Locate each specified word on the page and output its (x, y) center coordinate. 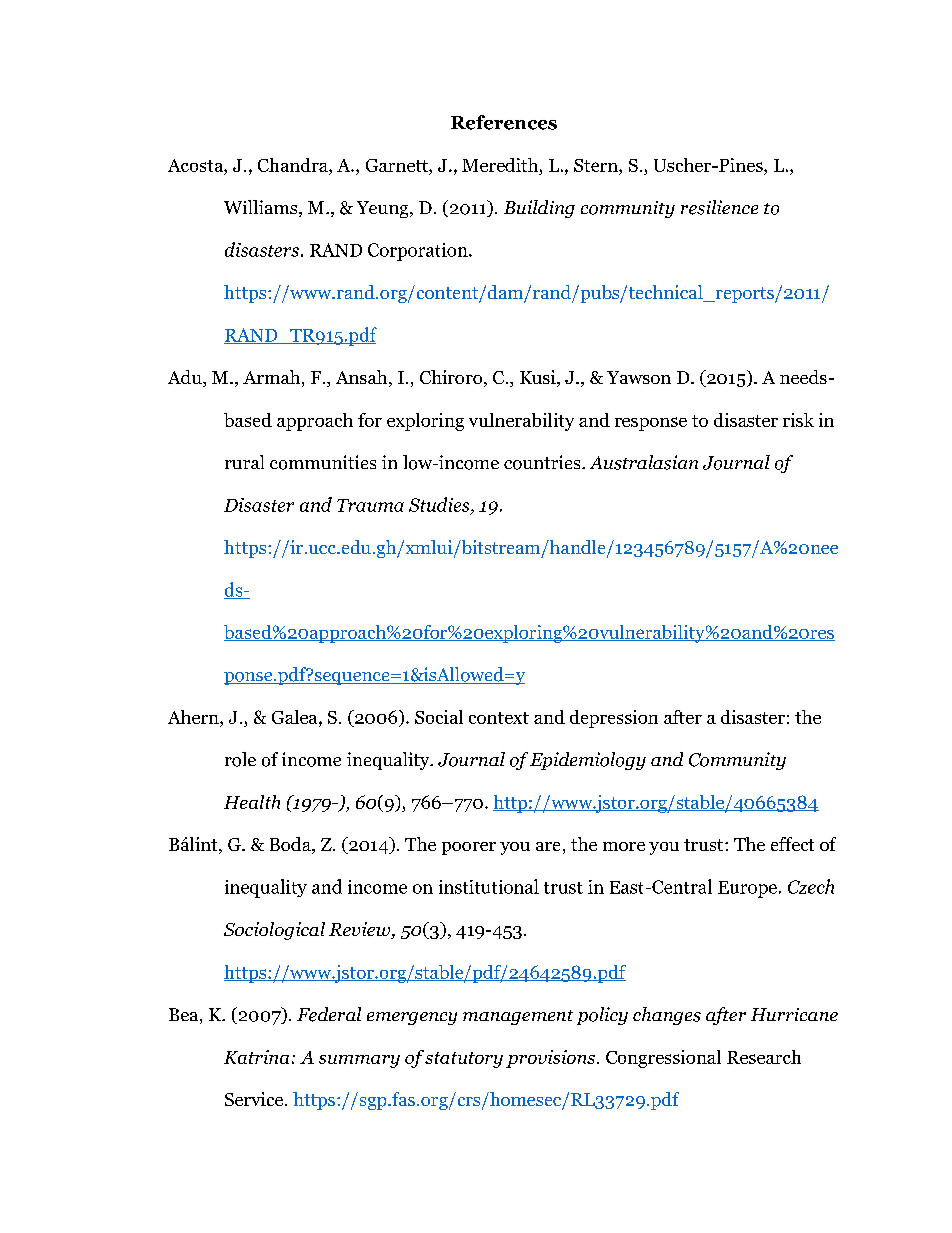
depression (614, 719)
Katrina (256, 1057)
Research (764, 1057)
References (504, 122)
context (499, 718)
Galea (296, 718)
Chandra (294, 165)
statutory (464, 1060)
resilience (719, 207)
